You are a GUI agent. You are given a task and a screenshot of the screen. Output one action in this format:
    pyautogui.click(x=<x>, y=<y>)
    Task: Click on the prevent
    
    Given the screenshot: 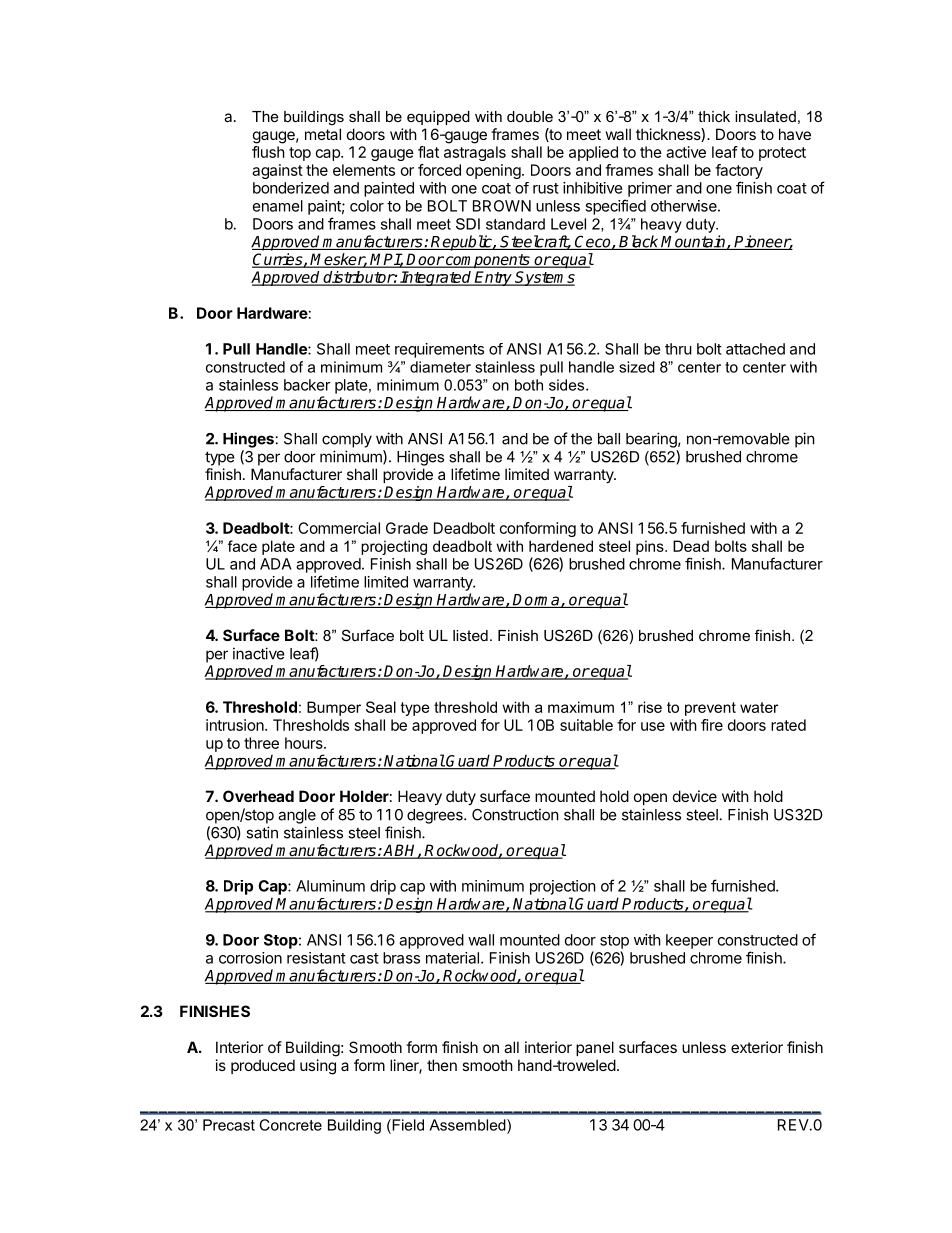 What is the action you would take?
    pyautogui.click(x=710, y=709)
